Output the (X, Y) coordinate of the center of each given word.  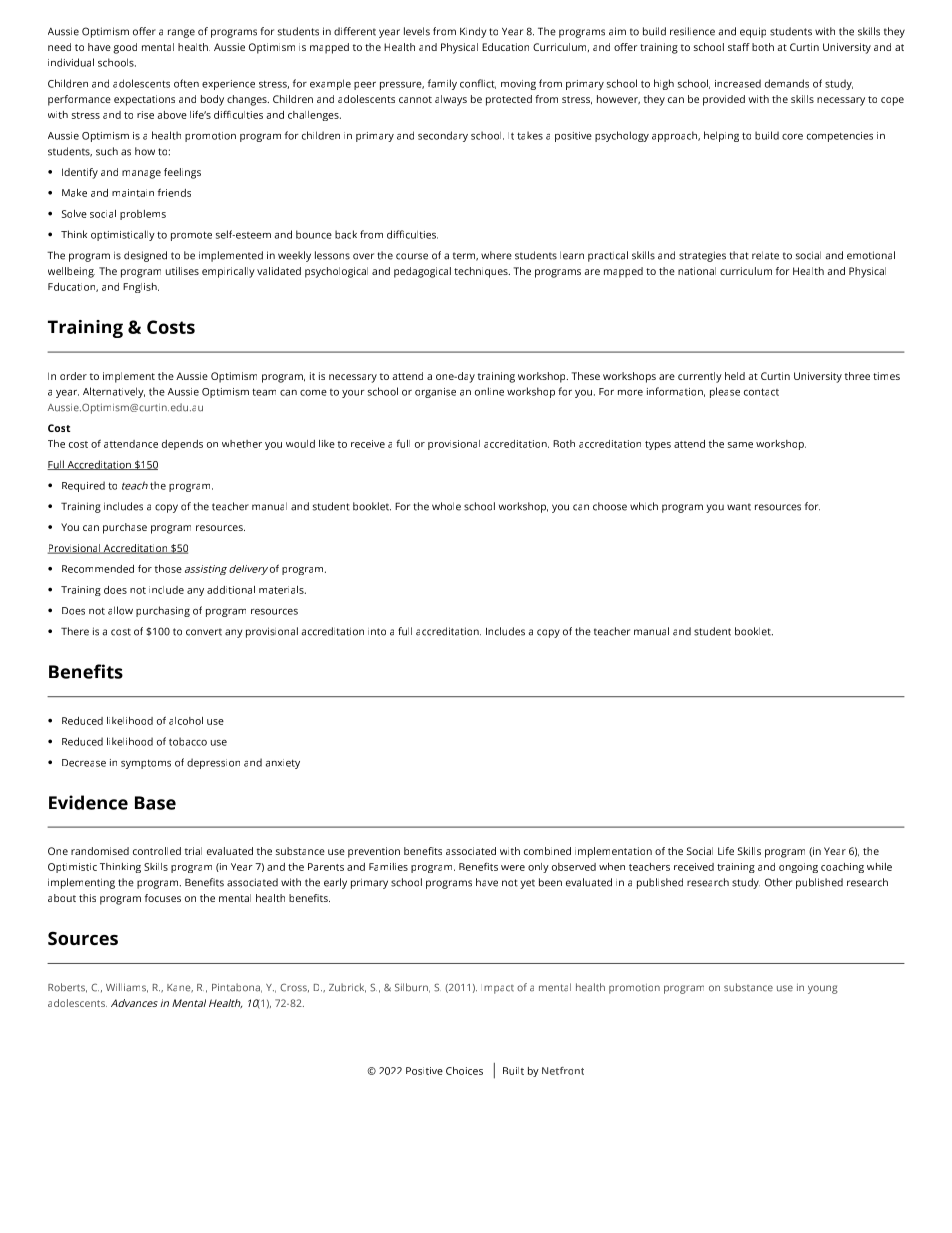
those (168, 569)
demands (787, 83)
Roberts (67, 988)
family (442, 84)
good (125, 48)
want (739, 507)
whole (446, 506)
